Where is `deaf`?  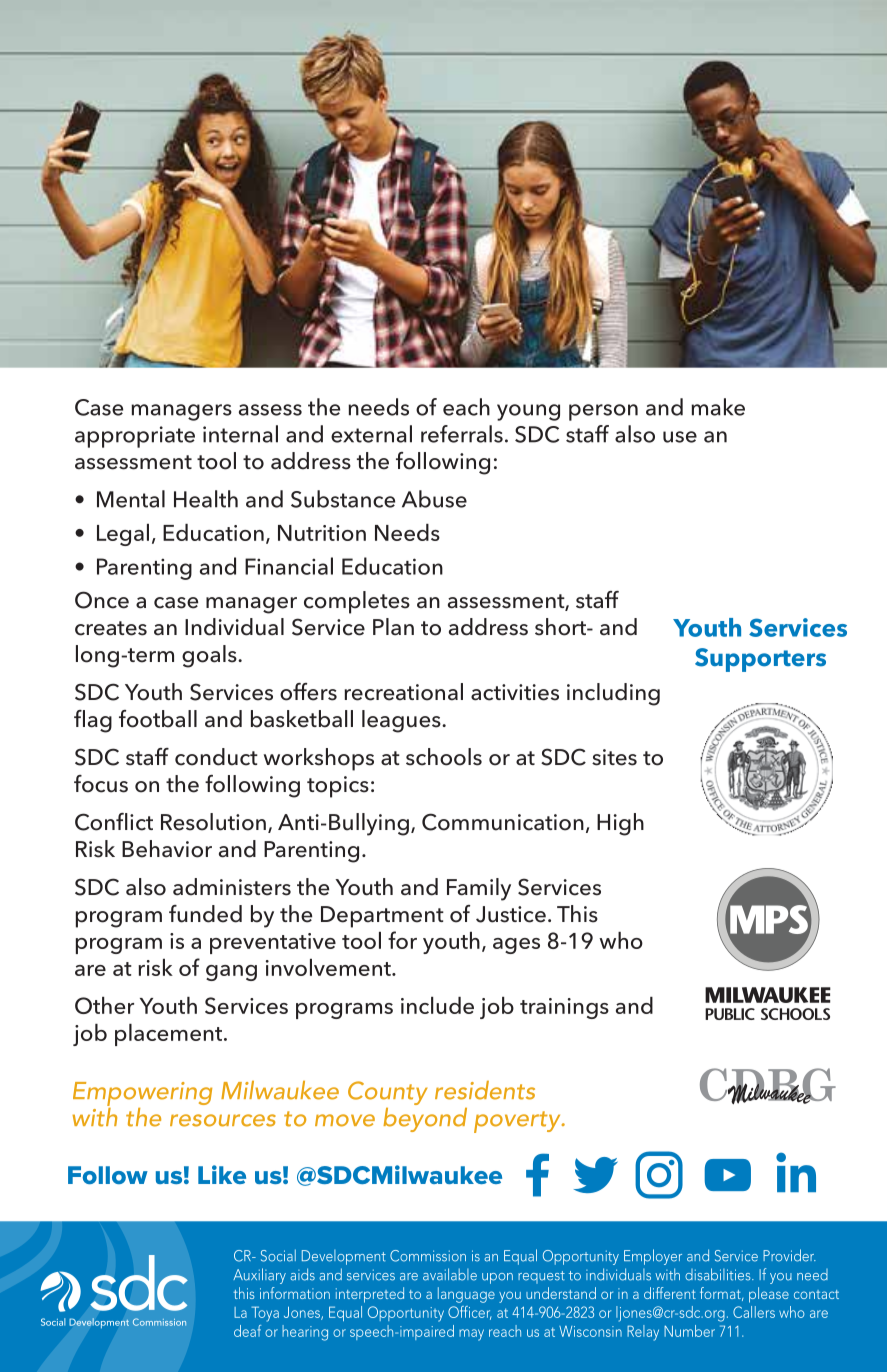 deaf is located at coordinates (247, 1331).
